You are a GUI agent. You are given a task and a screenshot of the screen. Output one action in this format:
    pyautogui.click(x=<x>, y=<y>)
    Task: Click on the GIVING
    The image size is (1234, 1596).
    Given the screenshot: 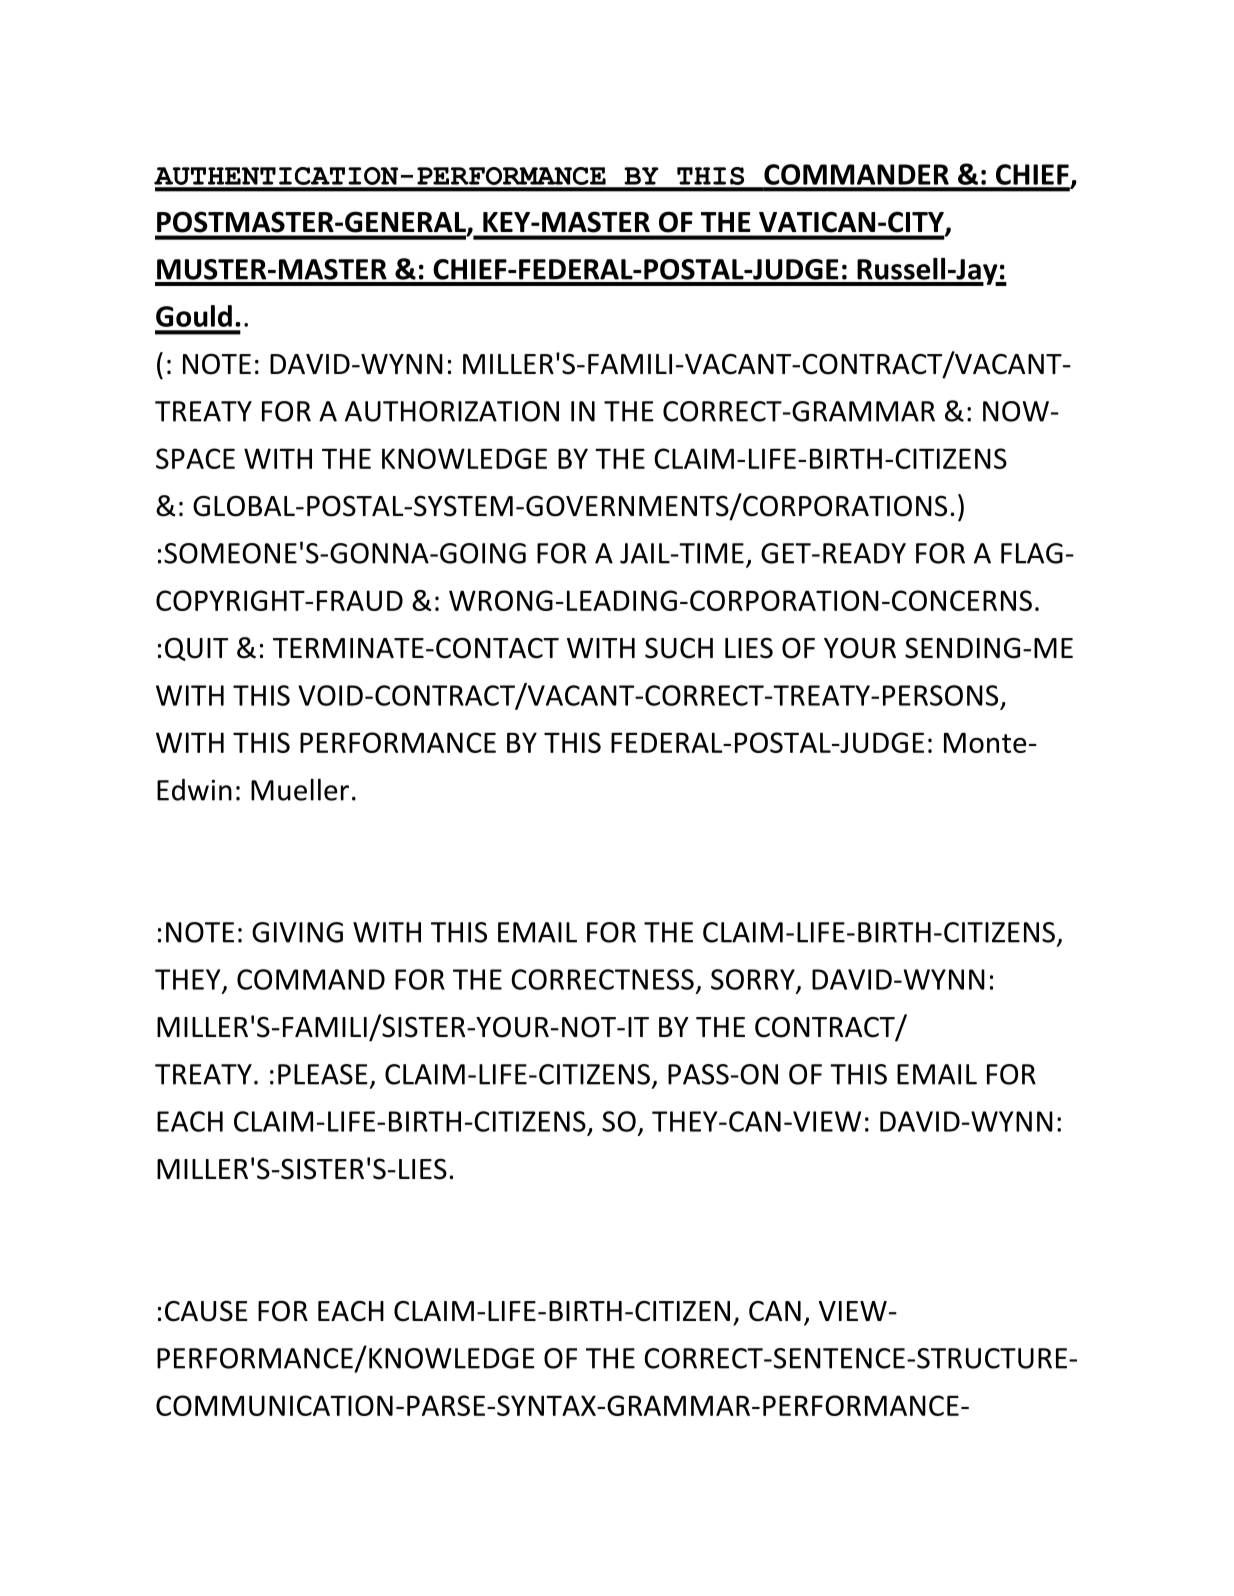 What is the action you would take?
    pyautogui.click(x=297, y=932)
